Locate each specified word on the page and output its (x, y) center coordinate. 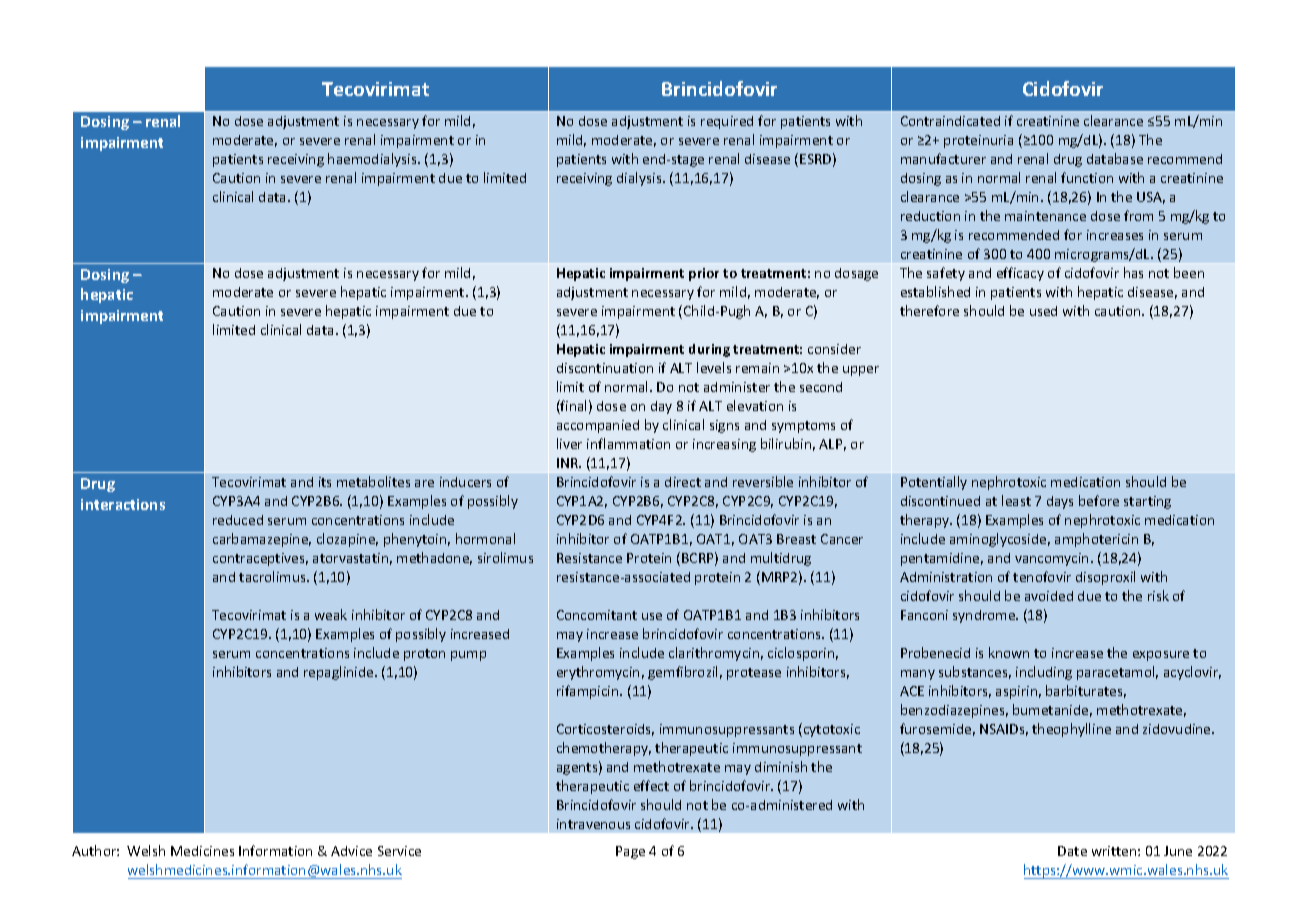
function (1087, 177)
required (727, 122)
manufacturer (943, 158)
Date (1072, 851)
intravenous (593, 824)
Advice (351, 851)
